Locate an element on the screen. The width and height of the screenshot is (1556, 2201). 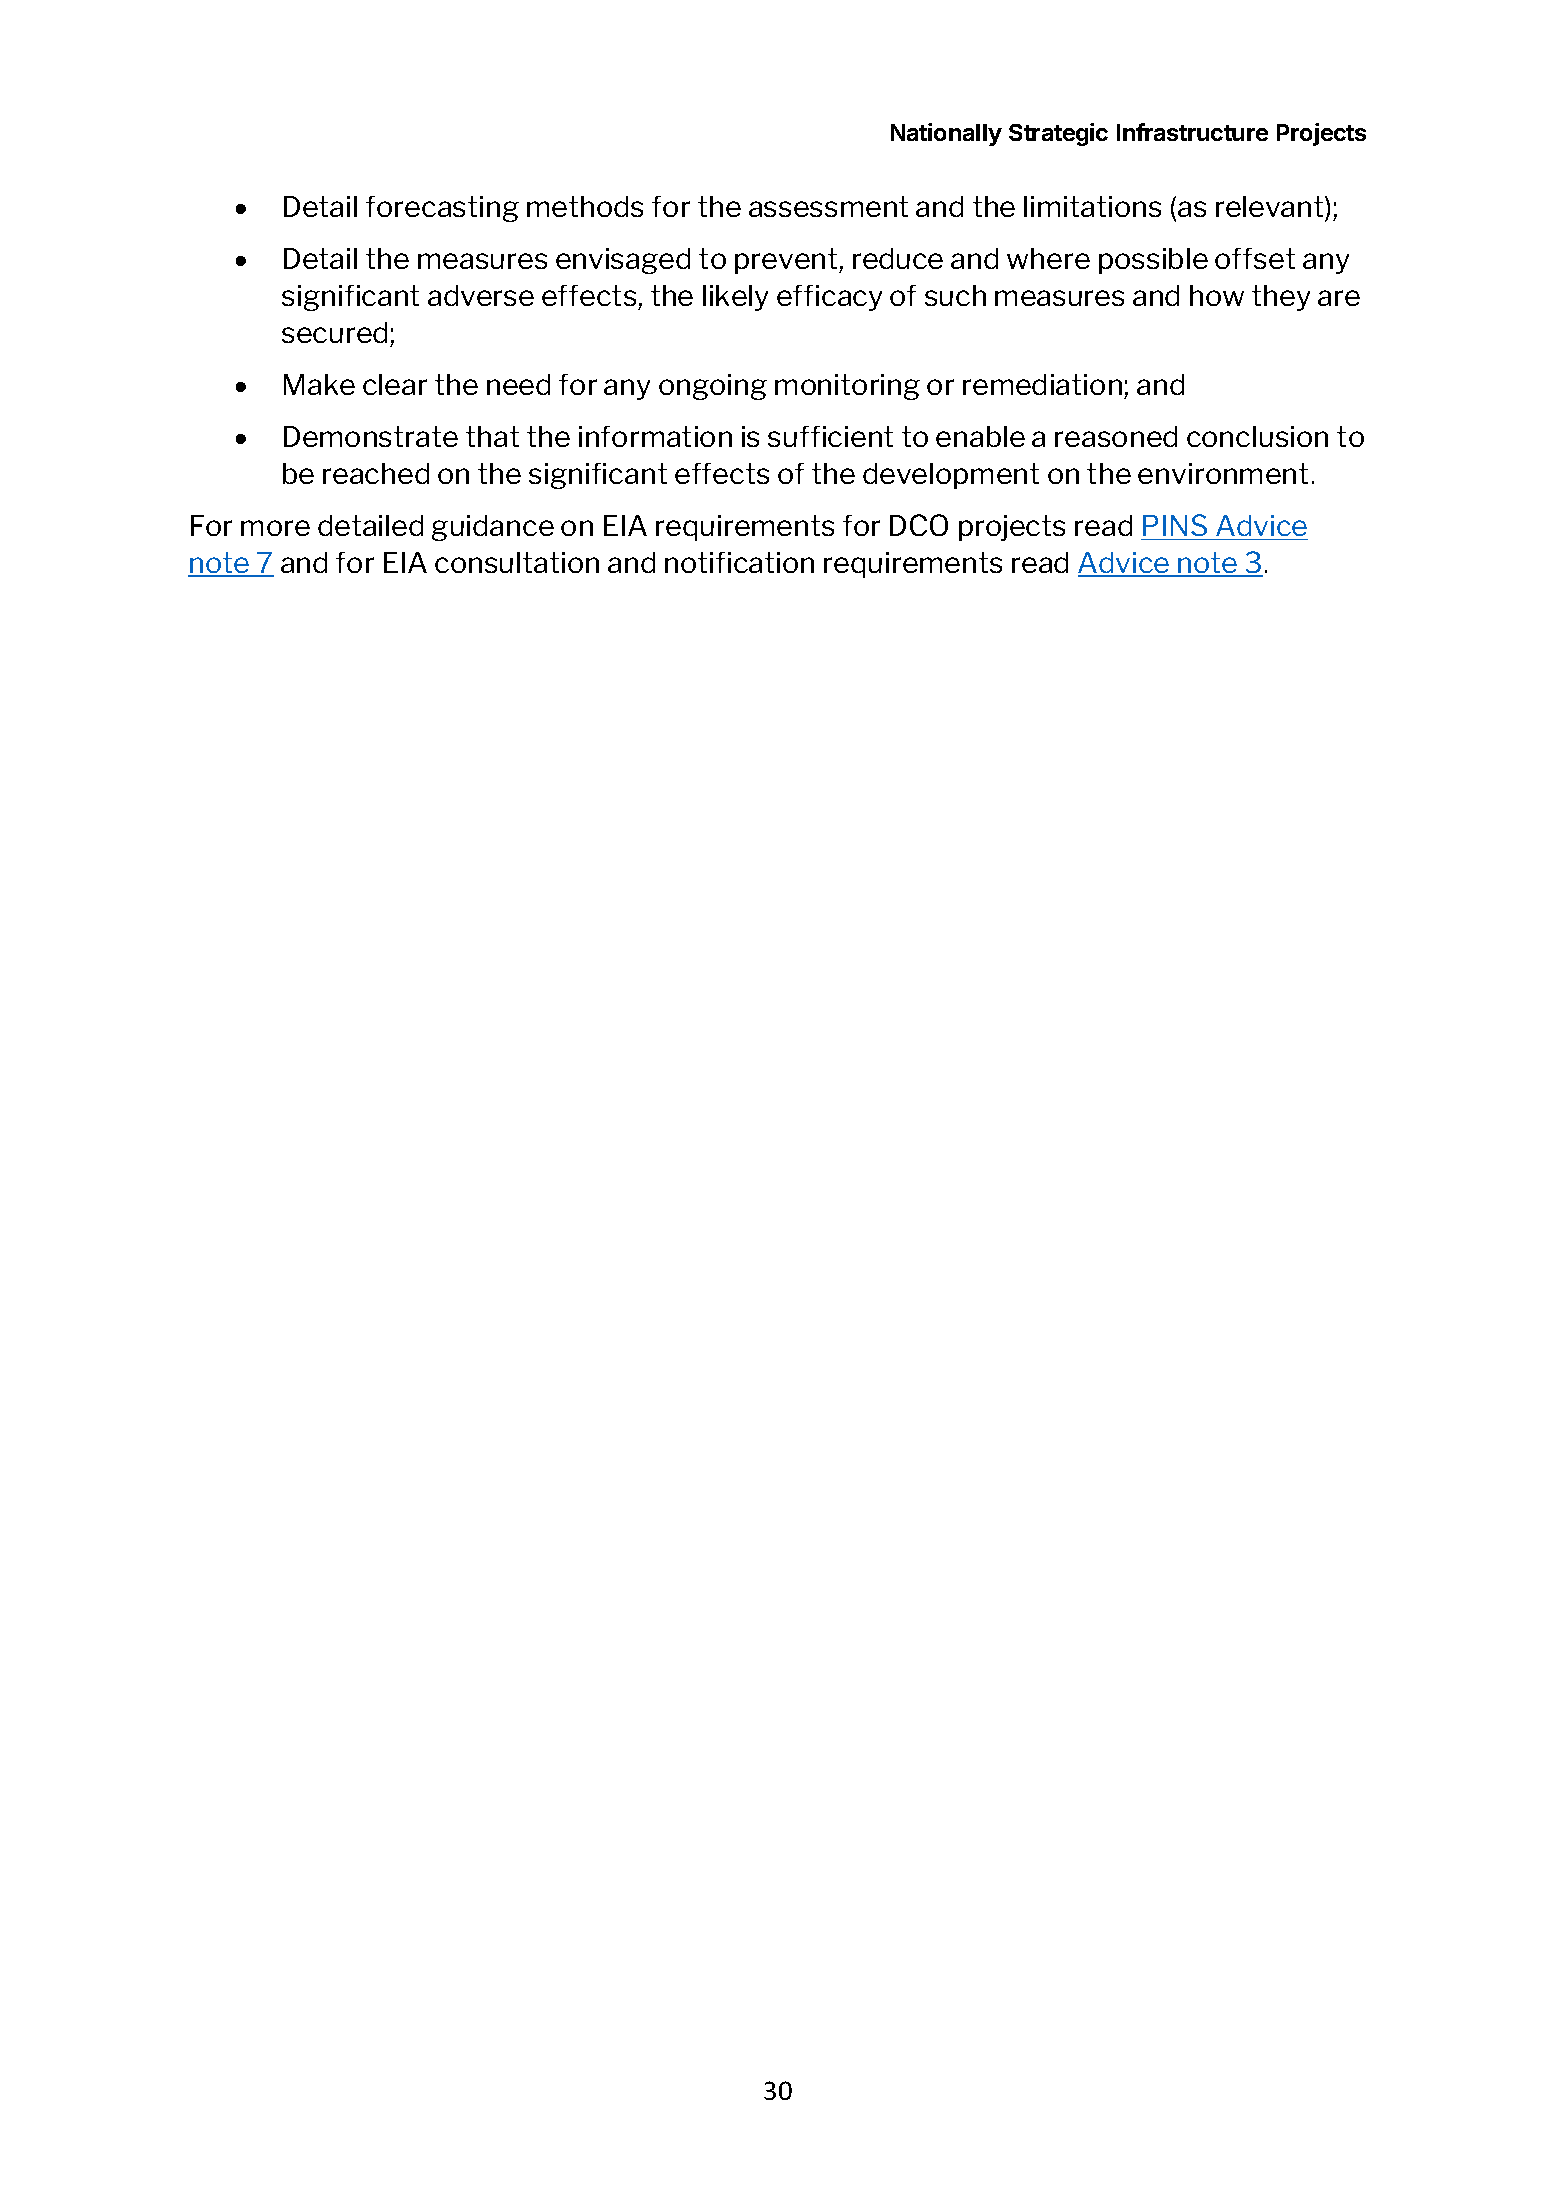
how is located at coordinates (1217, 295).
